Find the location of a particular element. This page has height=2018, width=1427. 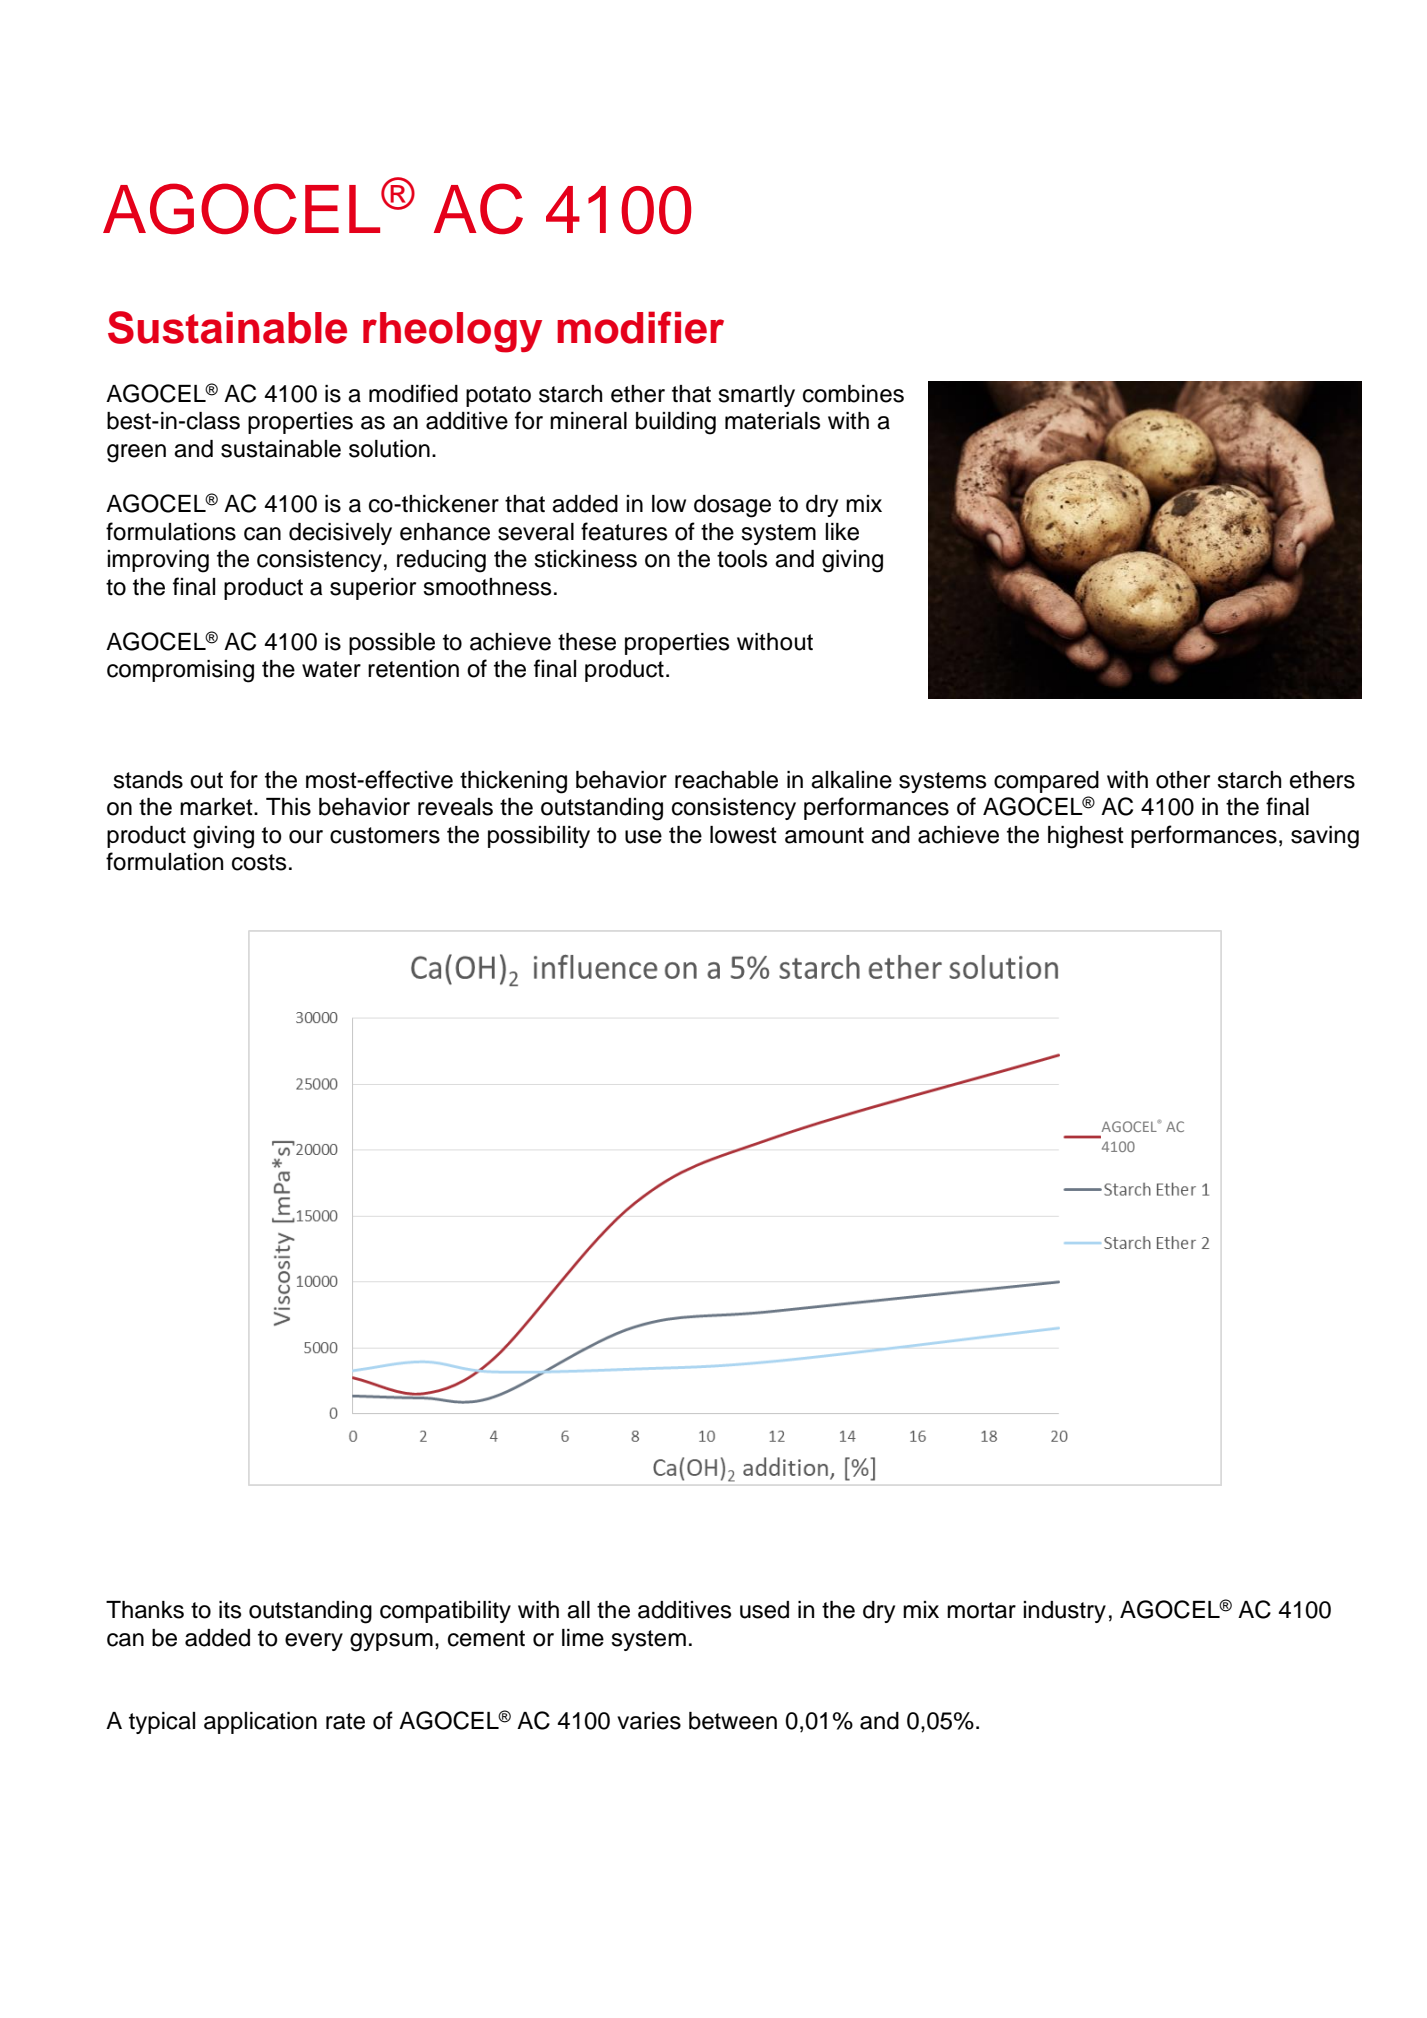

reachable is located at coordinates (726, 780).
